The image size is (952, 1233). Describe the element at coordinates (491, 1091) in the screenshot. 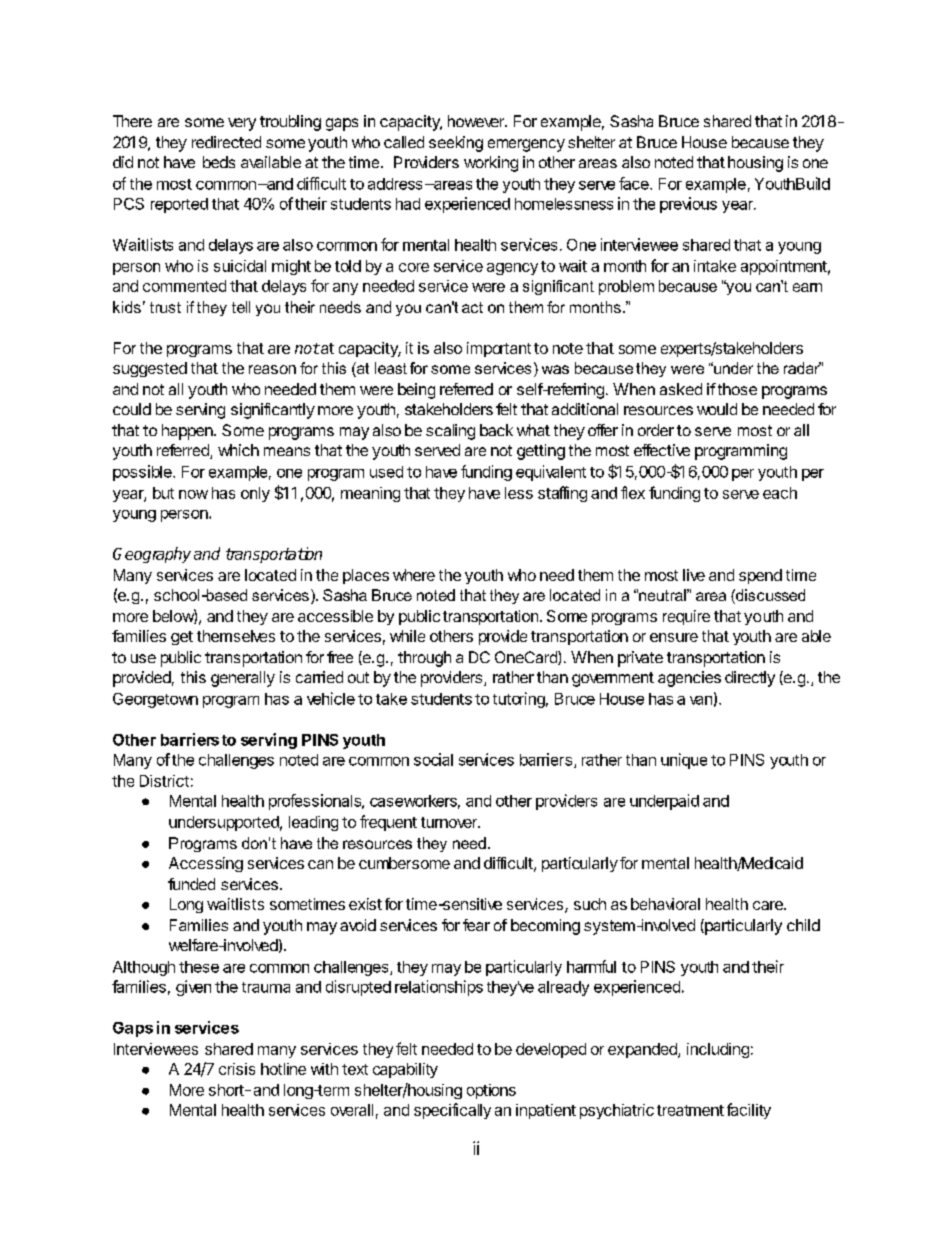

I see `options` at that location.
